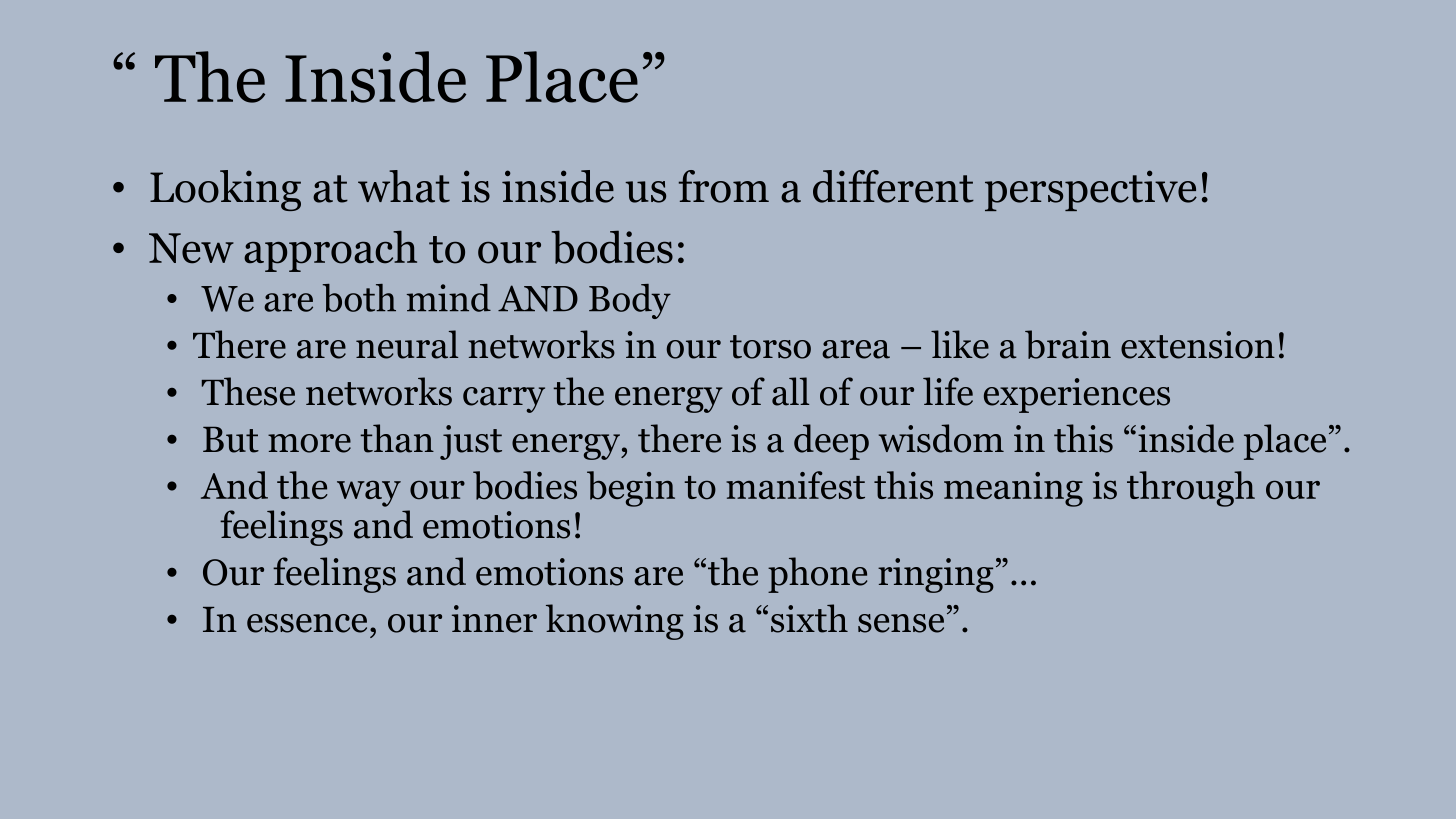 The image size is (1456, 819). I want to click on essence, so click(307, 623).
